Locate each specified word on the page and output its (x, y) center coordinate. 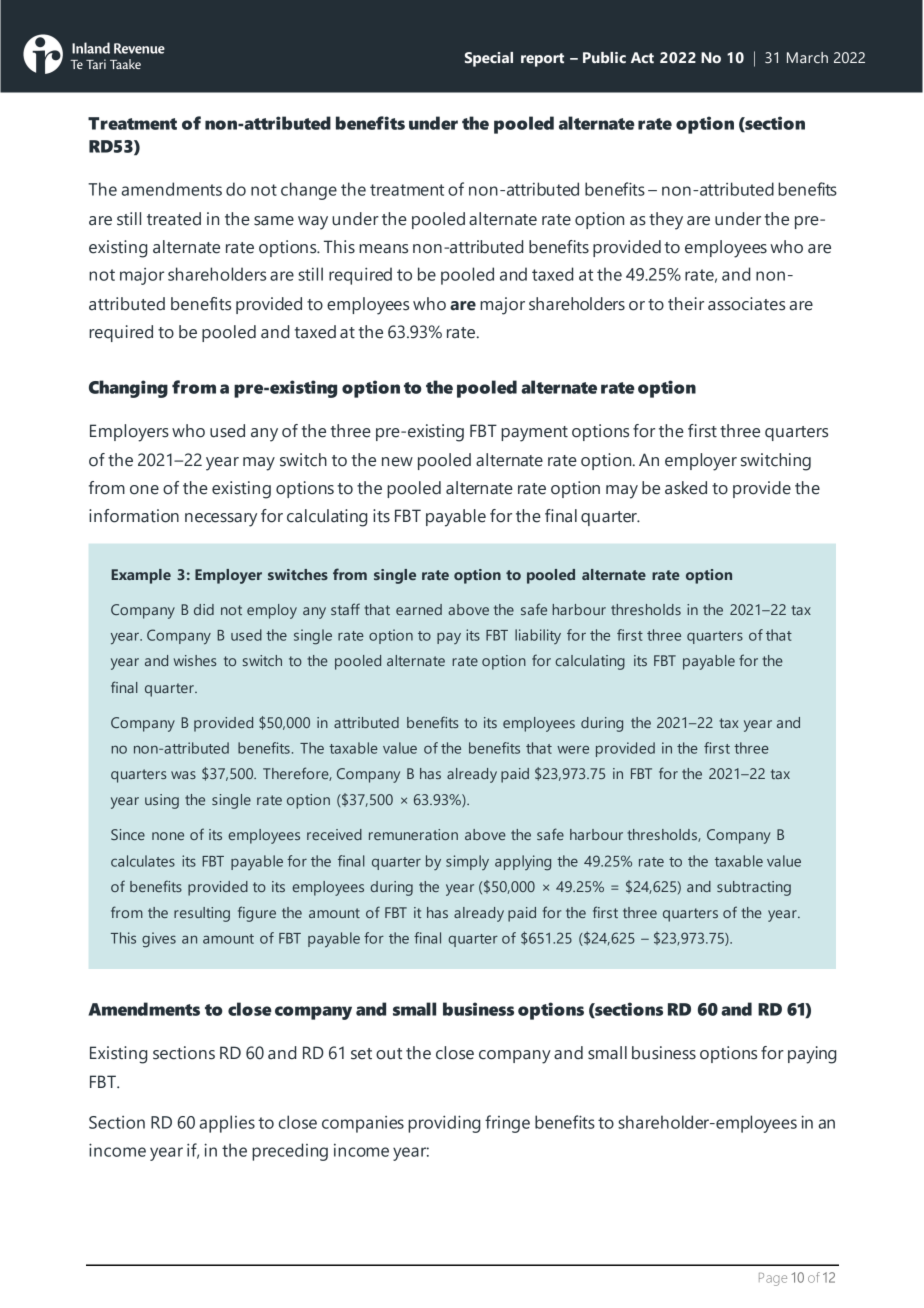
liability (538, 636)
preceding (290, 1152)
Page (773, 1279)
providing (444, 1124)
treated (174, 219)
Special (489, 59)
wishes (195, 660)
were (573, 749)
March (807, 57)
